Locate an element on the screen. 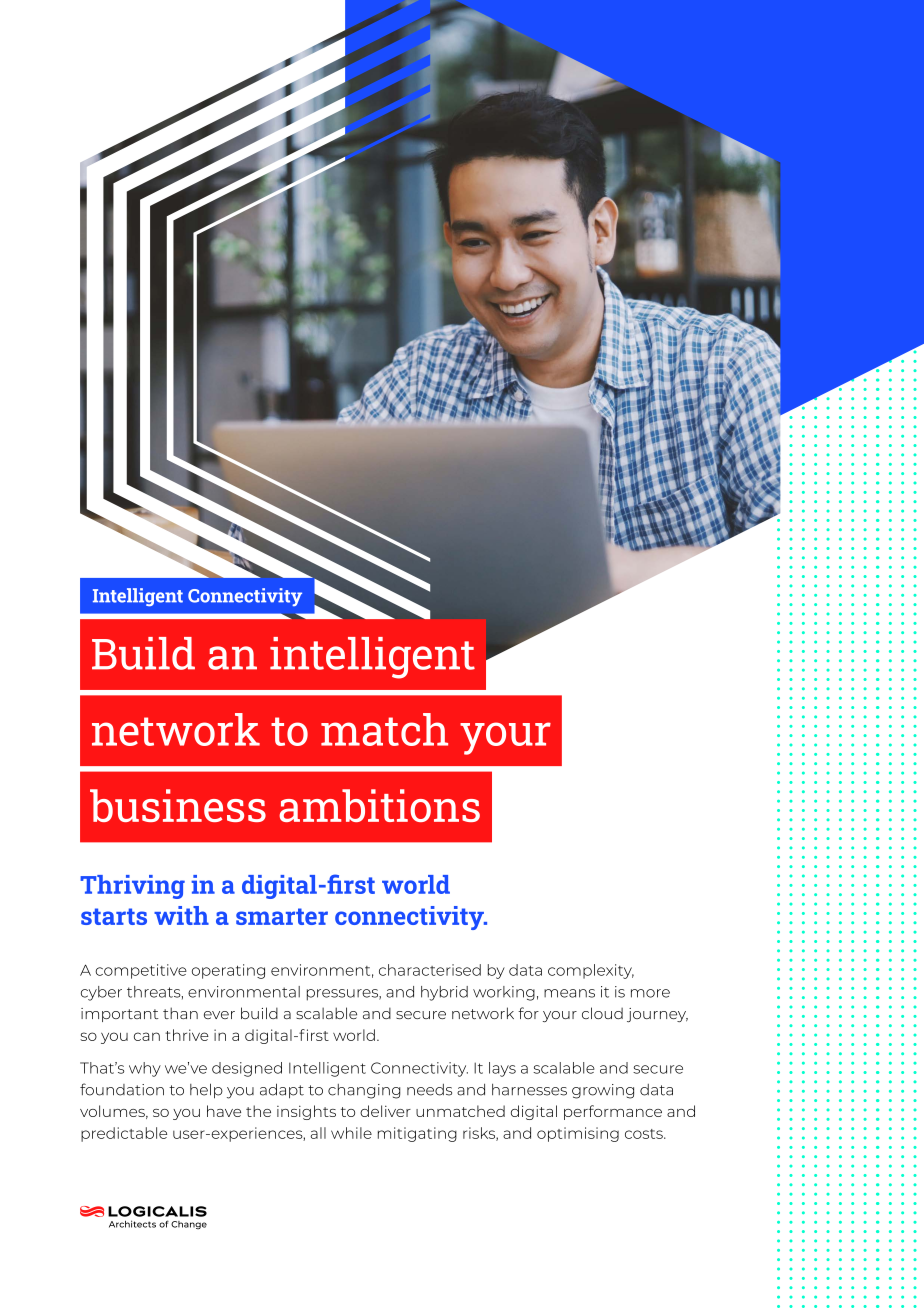 The height and width of the screenshot is (1308, 924). ambitions is located at coordinates (379, 805).
